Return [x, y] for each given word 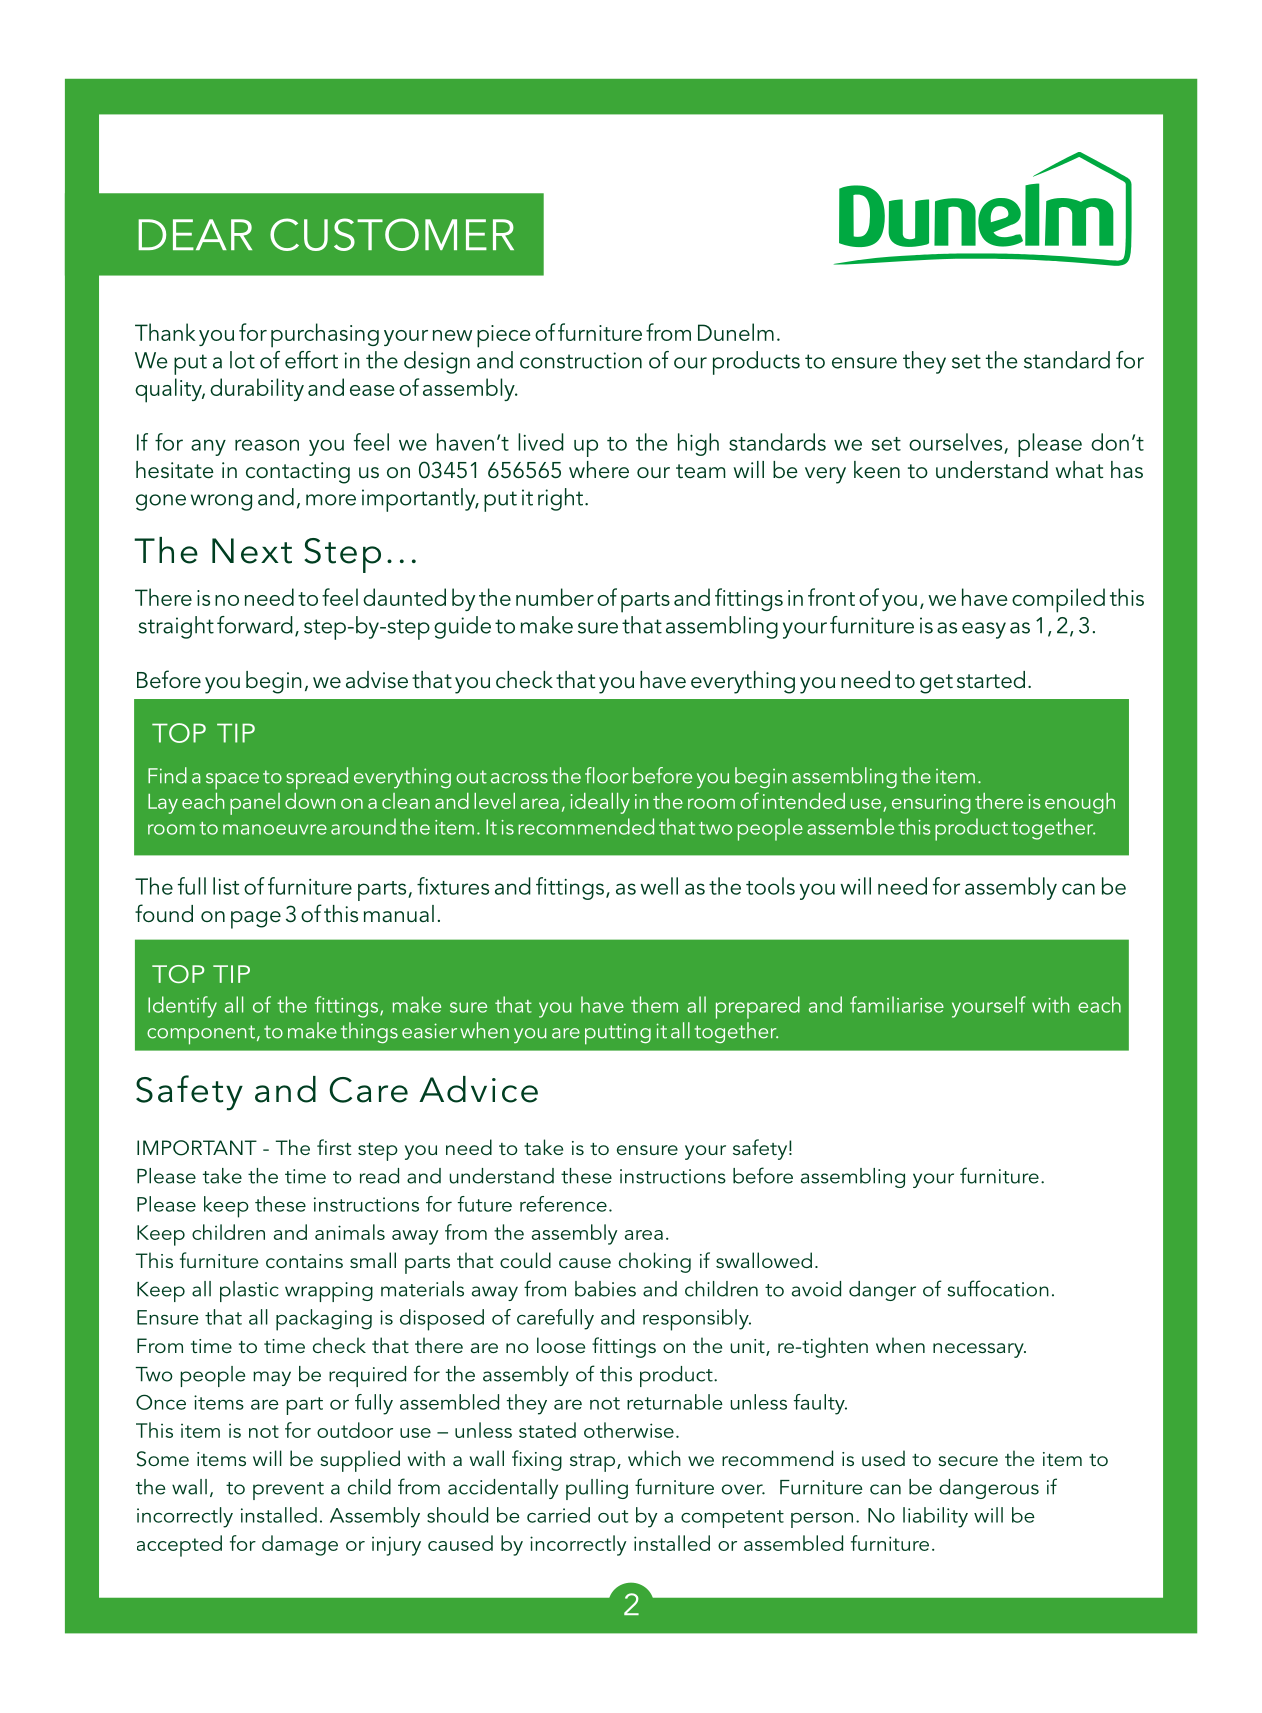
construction [581, 360]
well [659, 886]
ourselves [955, 442]
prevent [288, 1491]
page [256, 920]
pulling [597, 1489]
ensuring [931, 804]
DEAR [195, 234]
